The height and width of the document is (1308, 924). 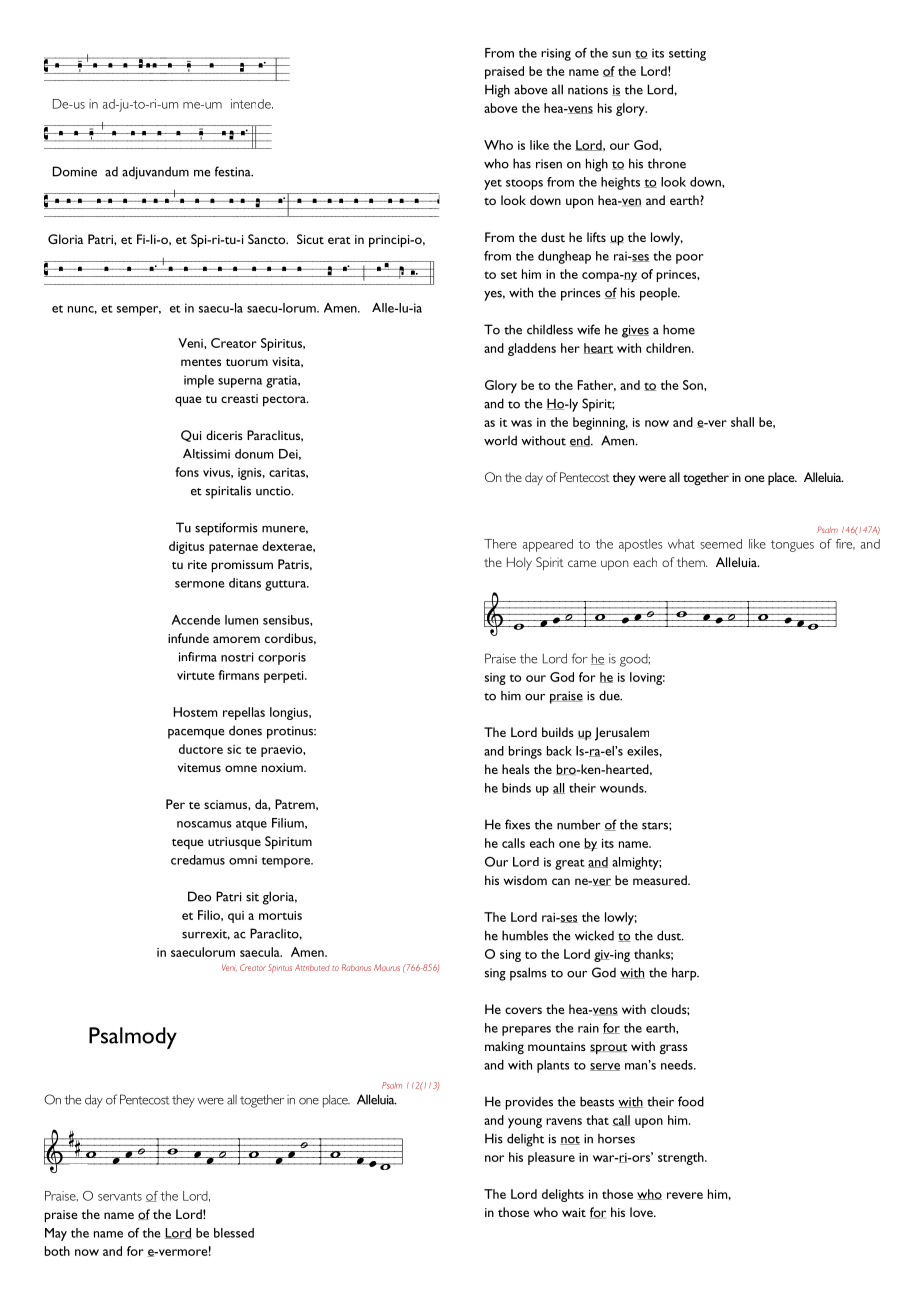 What do you see at coordinates (517, 824) in the document?
I see `fixes` at bounding box center [517, 824].
